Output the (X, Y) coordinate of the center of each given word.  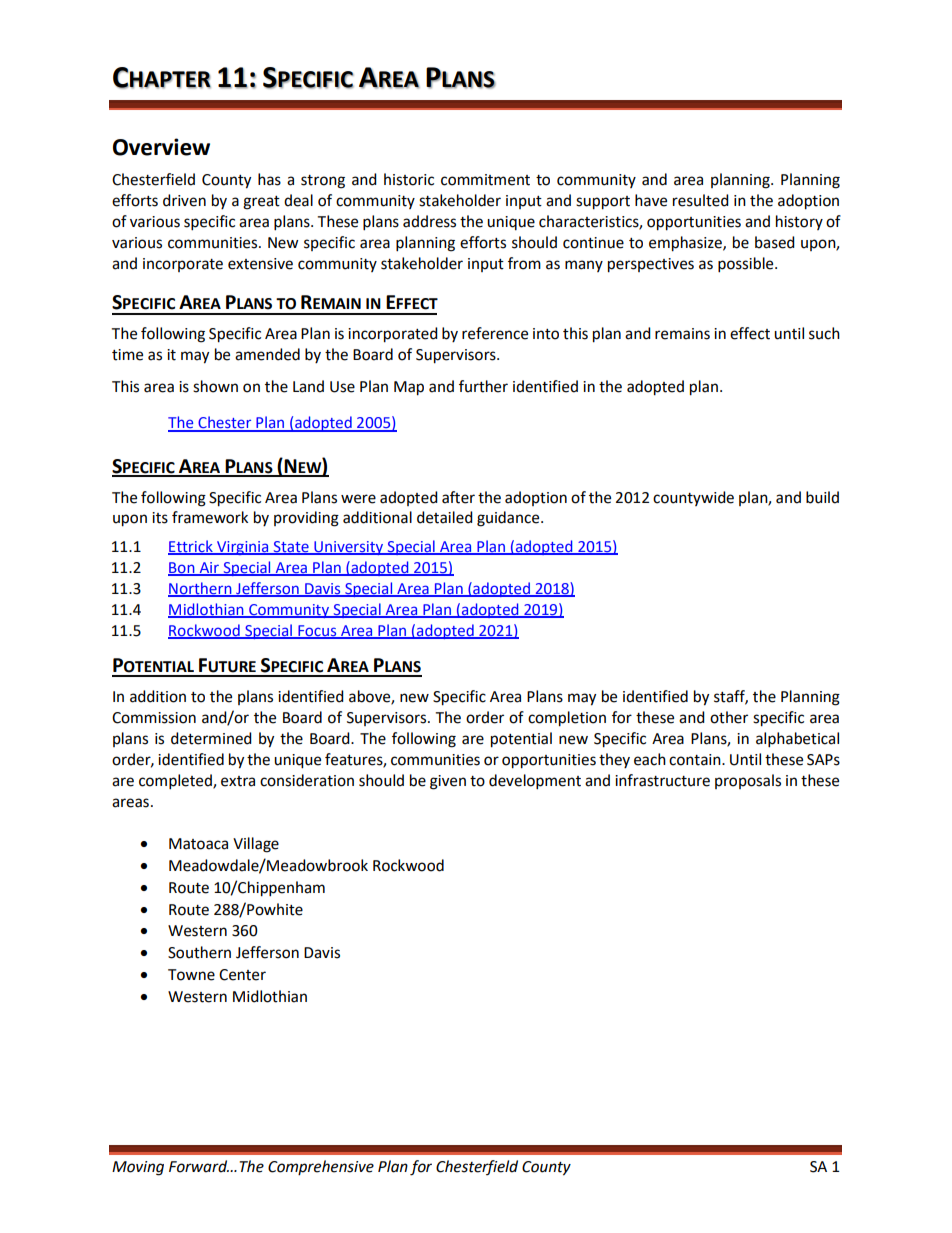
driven (184, 200)
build (822, 497)
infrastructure (662, 780)
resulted (701, 200)
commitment (485, 180)
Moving (138, 1168)
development (535, 782)
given (448, 782)
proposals (748, 781)
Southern (199, 952)
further (483, 386)
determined (211, 738)
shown (215, 386)
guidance (509, 519)
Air (209, 568)
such (824, 333)
